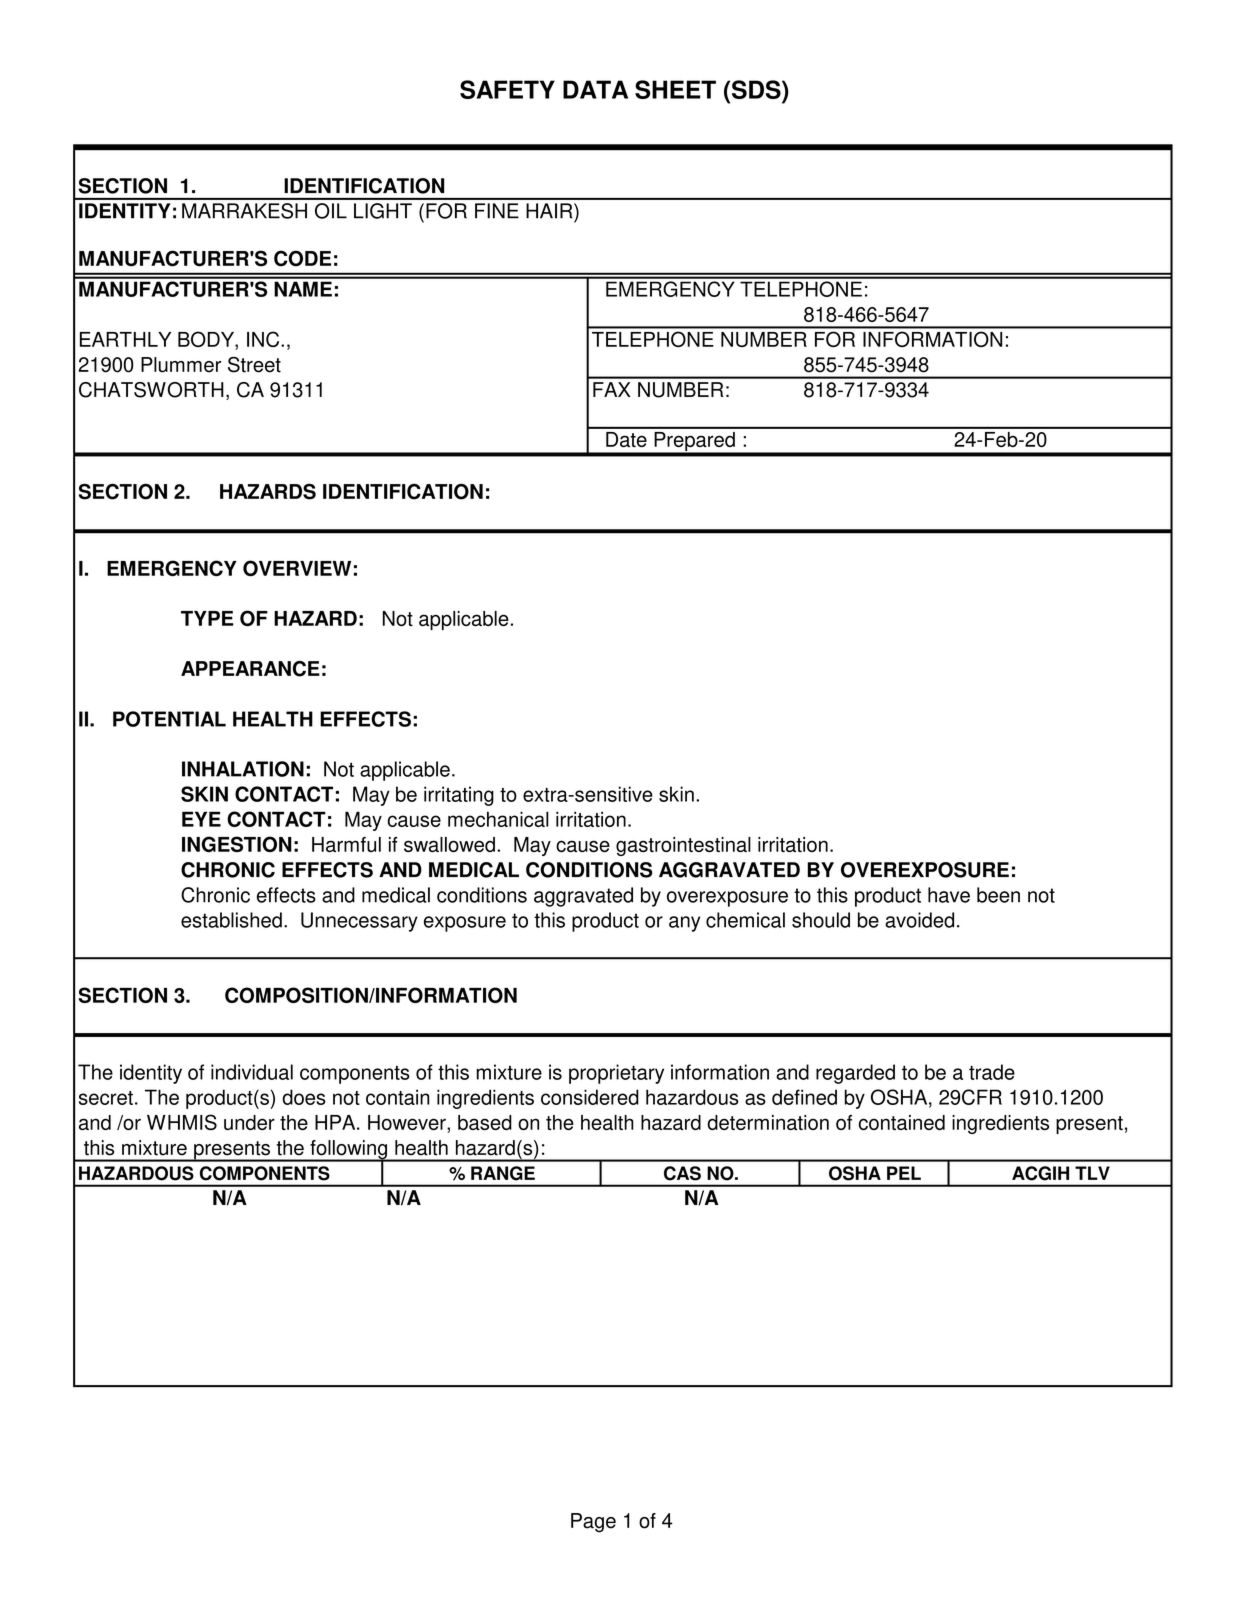 Image resolution: width=1244 pixels, height=1609 pixels. I want to click on PEL, so click(904, 1173).
